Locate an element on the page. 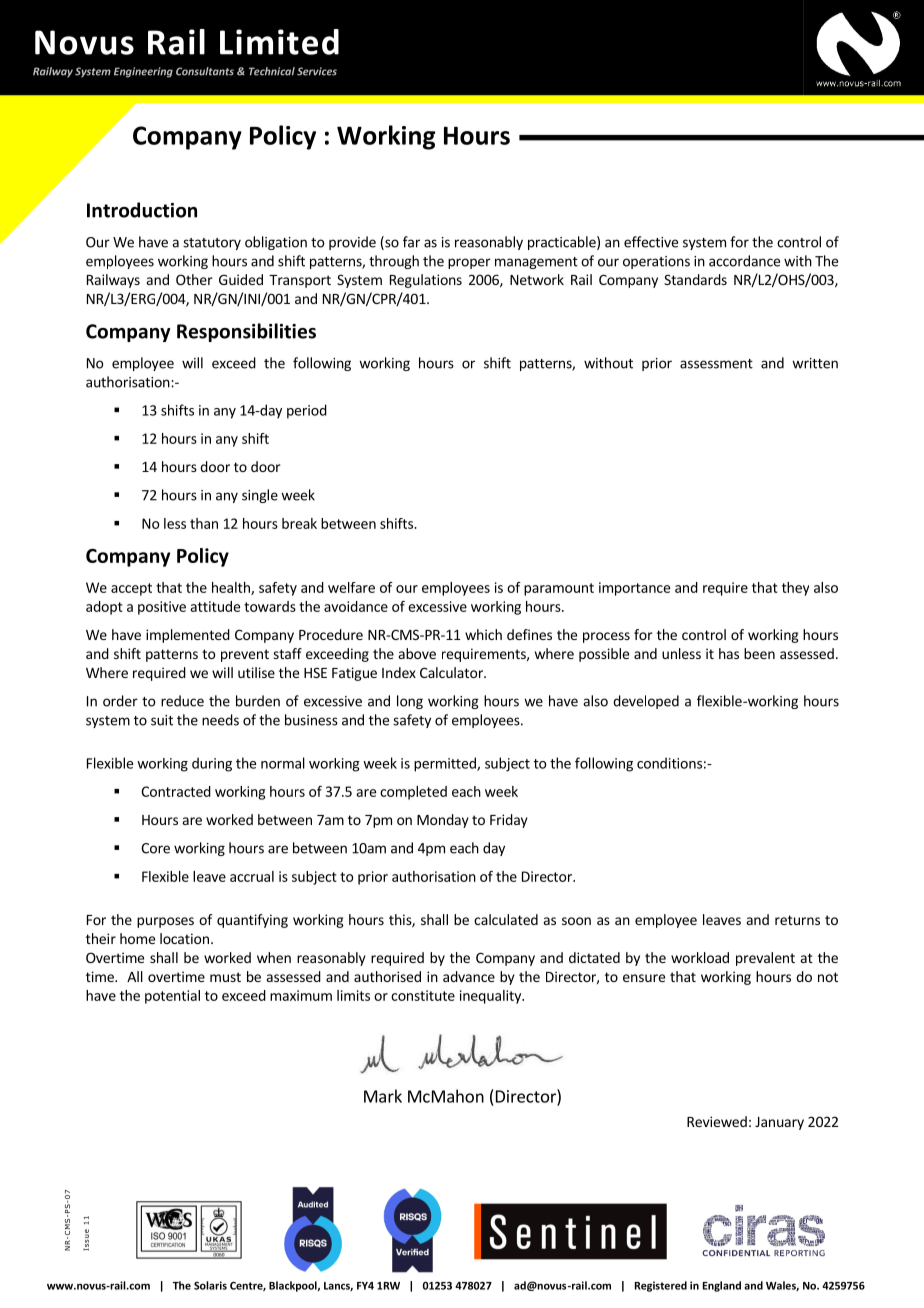  inequality is located at coordinates (492, 997).
